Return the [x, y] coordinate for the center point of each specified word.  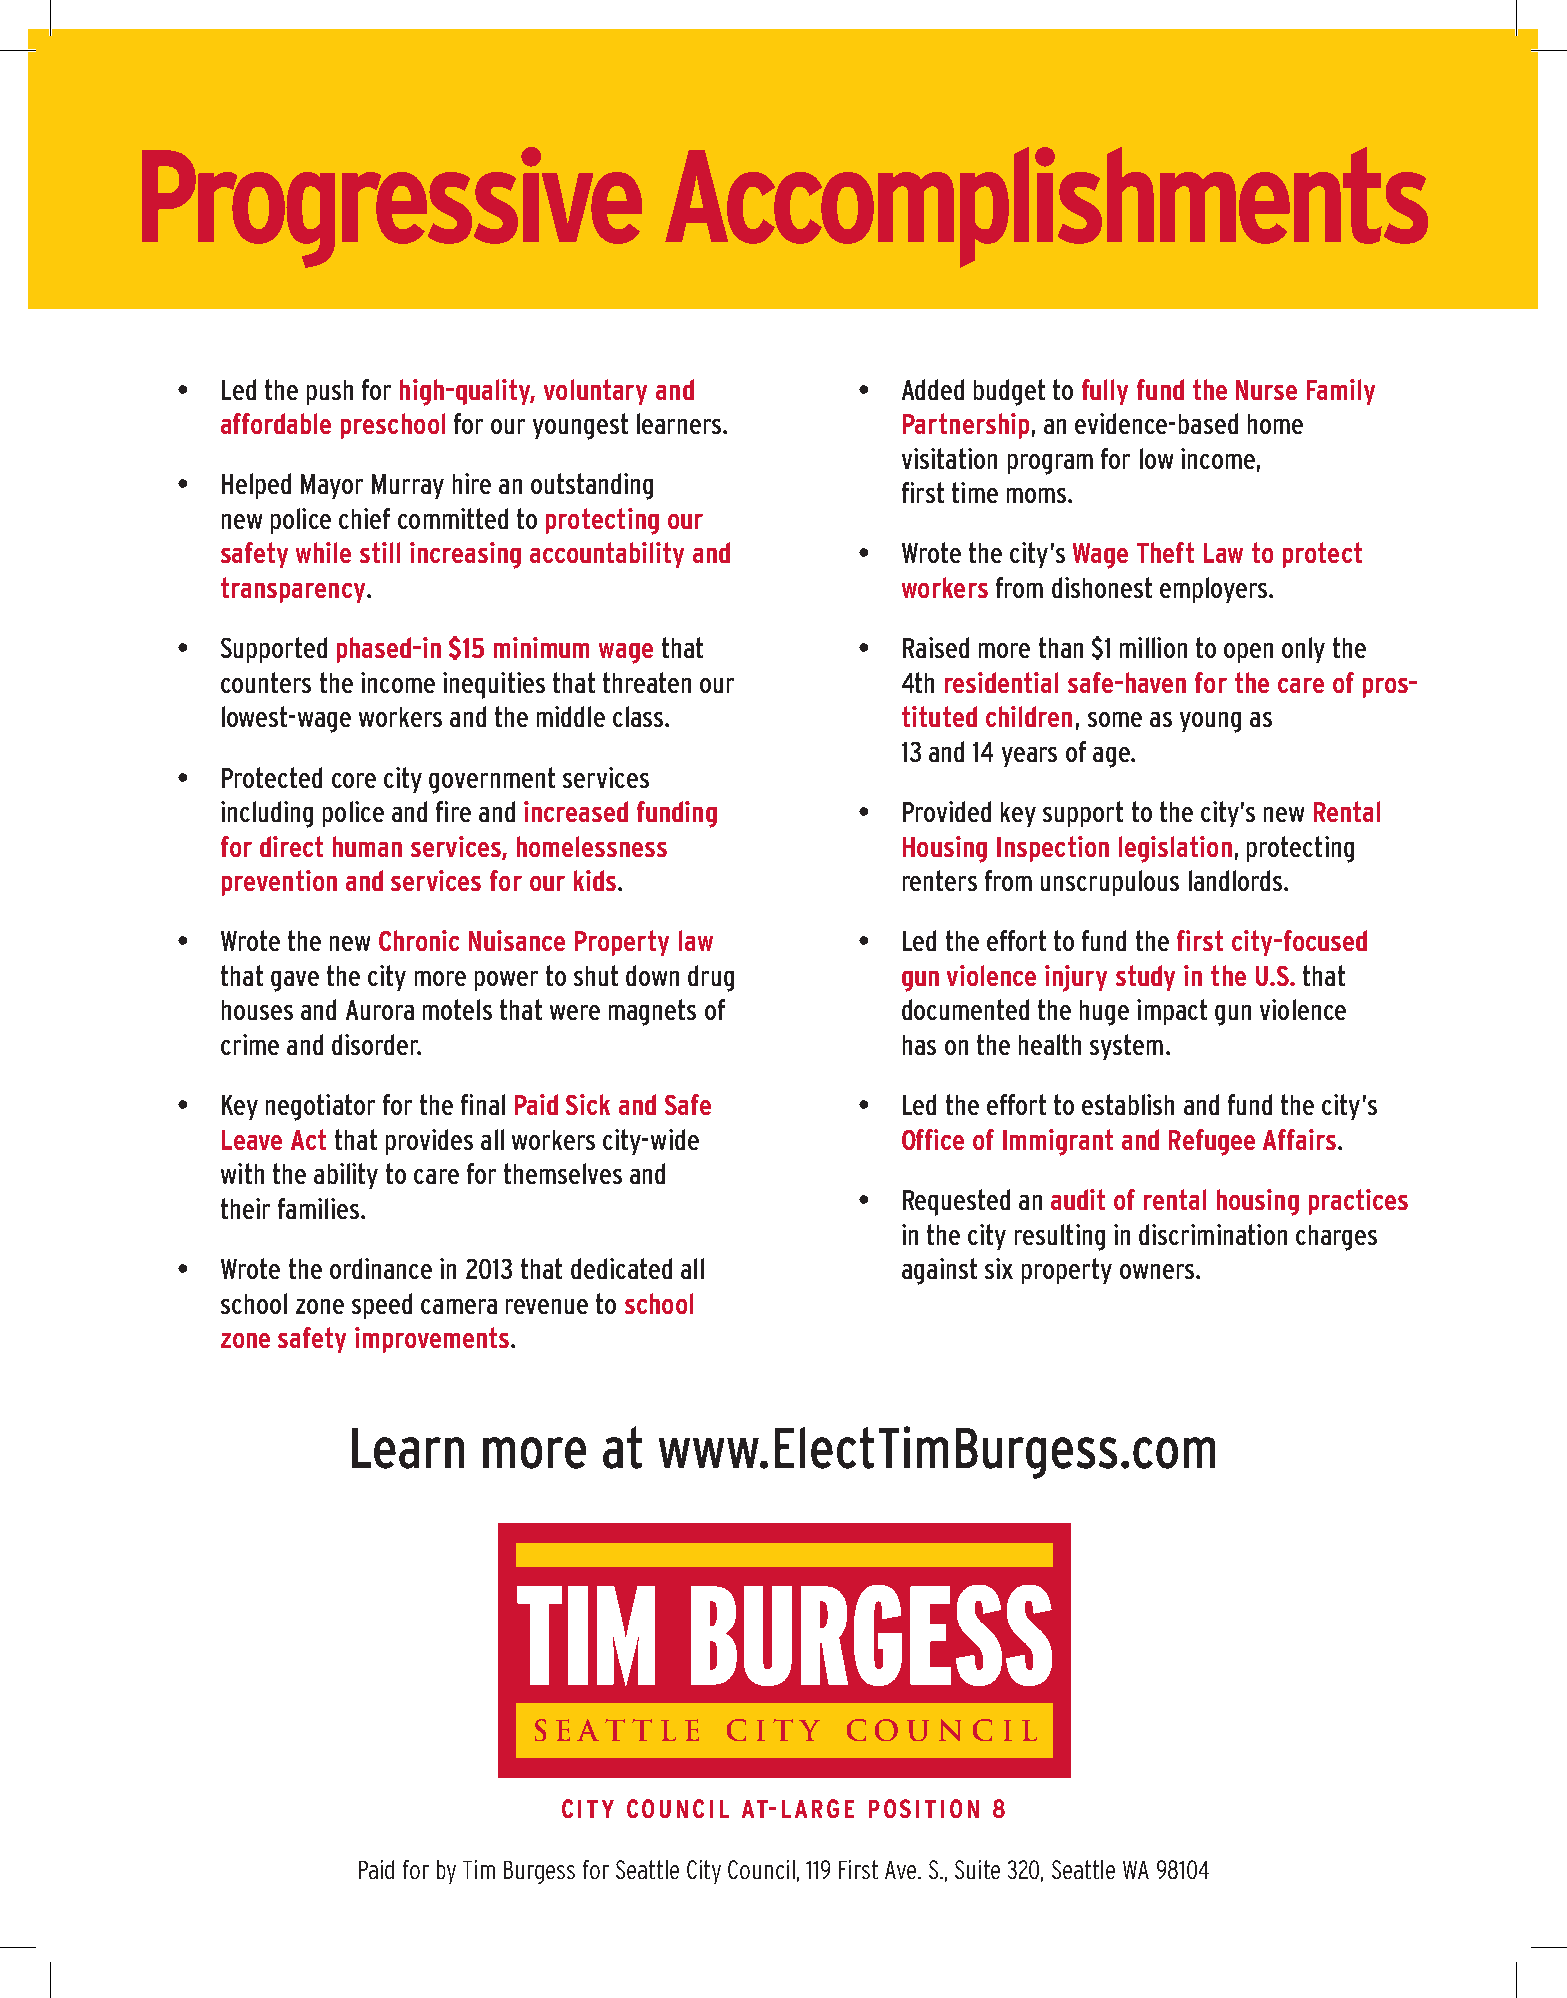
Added [933, 389]
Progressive [392, 207]
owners [1158, 1271]
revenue [547, 1306]
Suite [977, 1869]
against [939, 1271]
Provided [947, 811]
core [354, 780]
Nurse [1266, 390]
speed [382, 1306]
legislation [1175, 849]
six [999, 1268]
